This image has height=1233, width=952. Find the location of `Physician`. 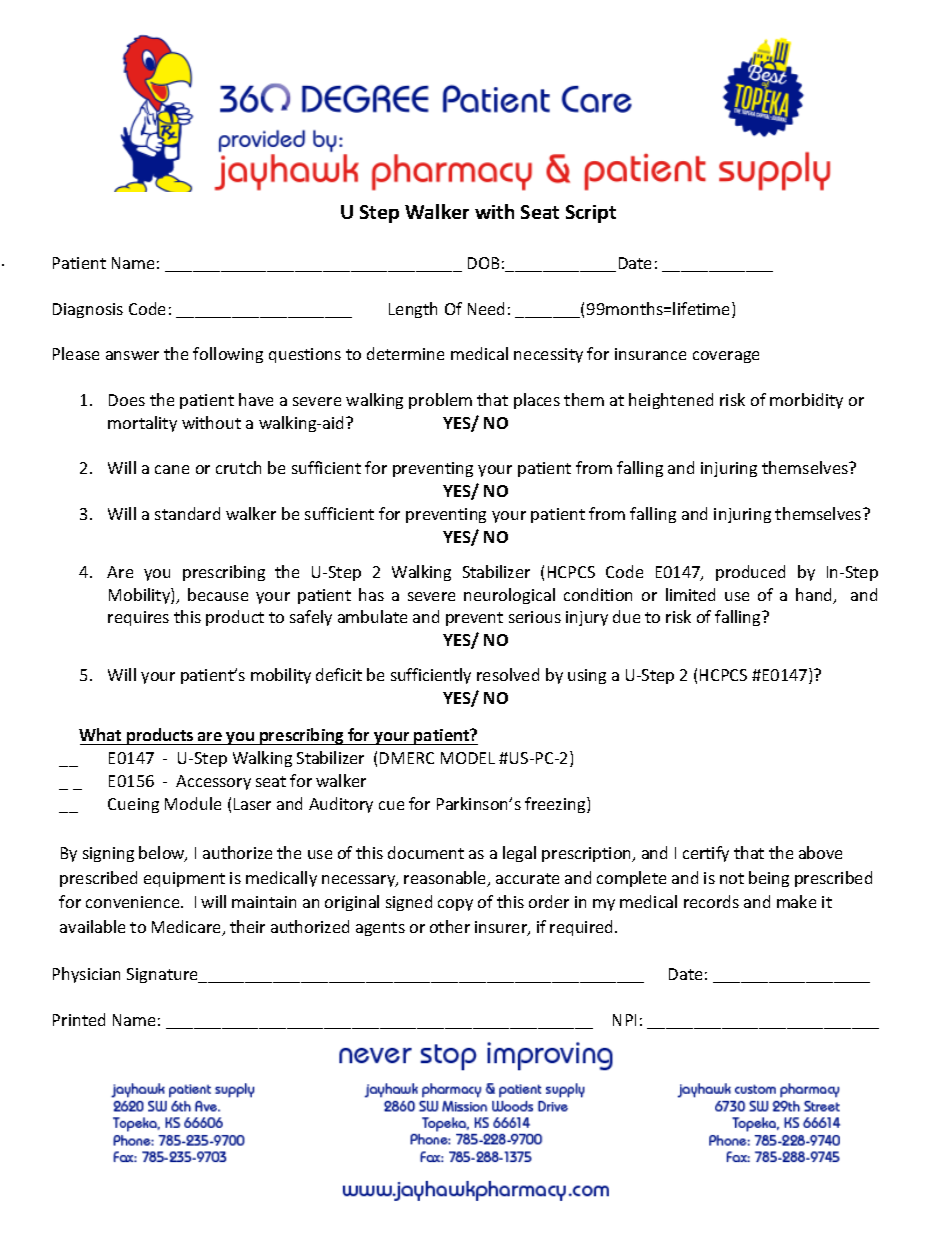

Physician is located at coordinates (86, 975).
